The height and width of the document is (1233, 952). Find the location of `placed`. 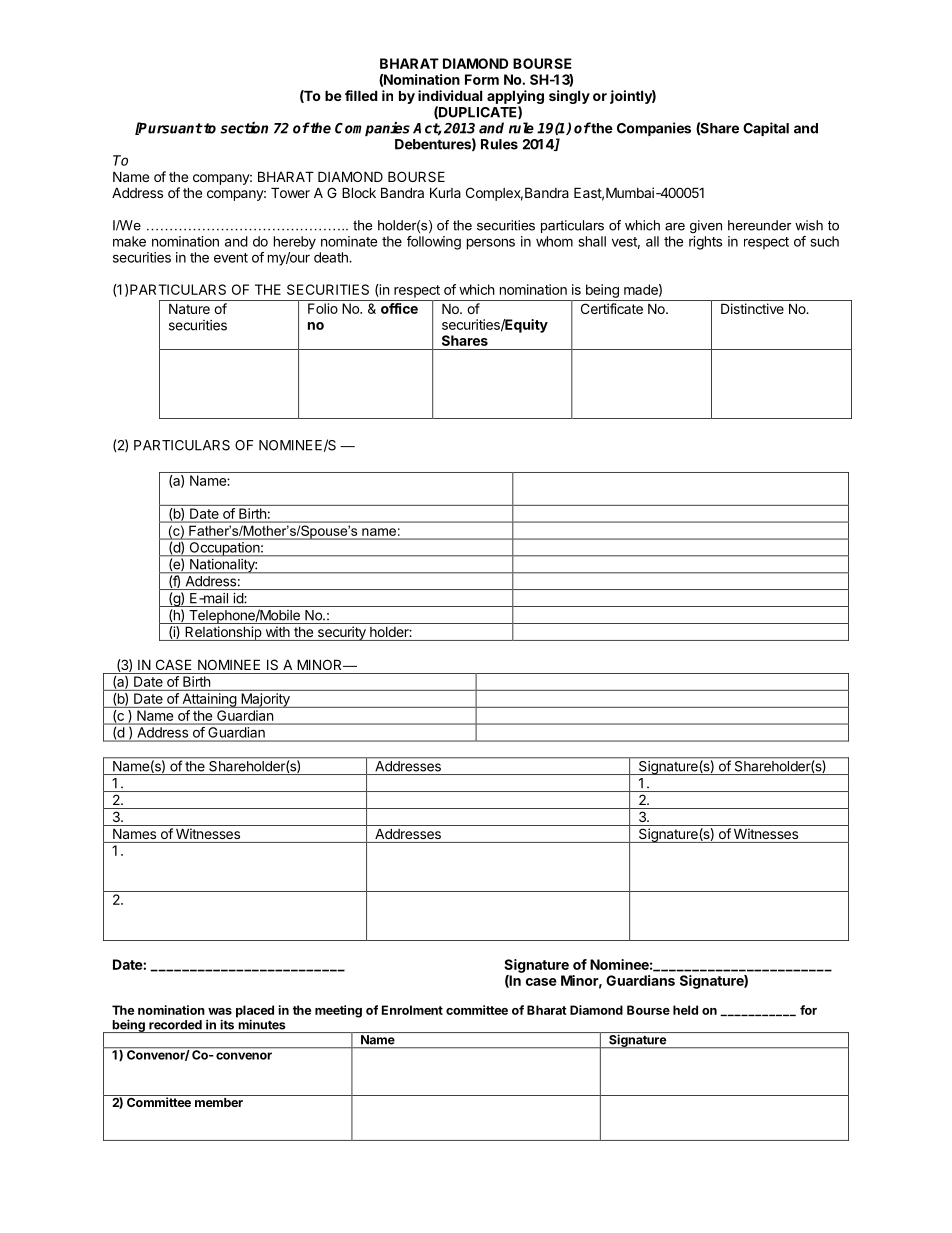

placed is located at coordinates (255, 1012).
